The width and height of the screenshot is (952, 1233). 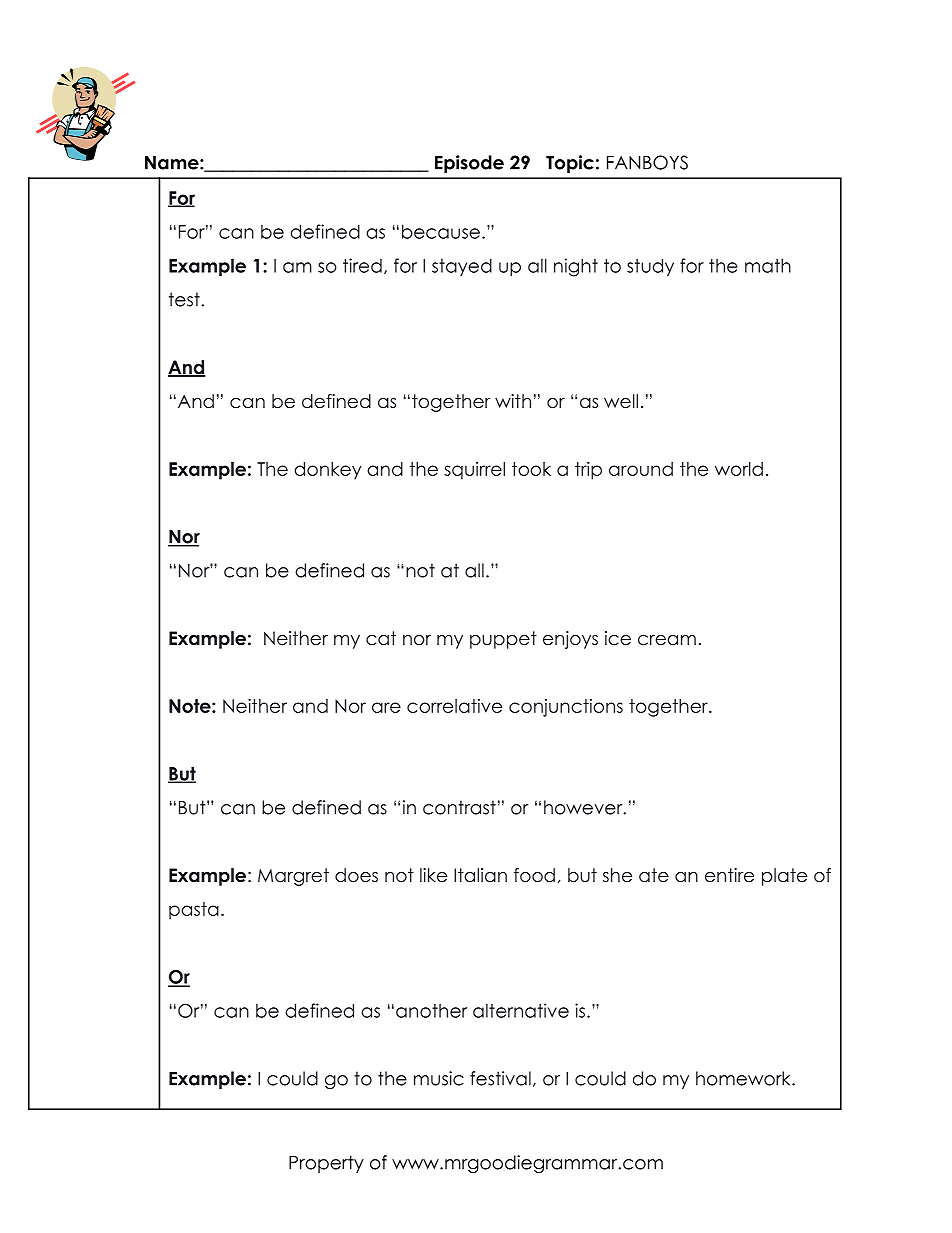 What do you see at coordinates (362, 265) in the screenshot?
I see `tired` at bounding box center [362, 265].
